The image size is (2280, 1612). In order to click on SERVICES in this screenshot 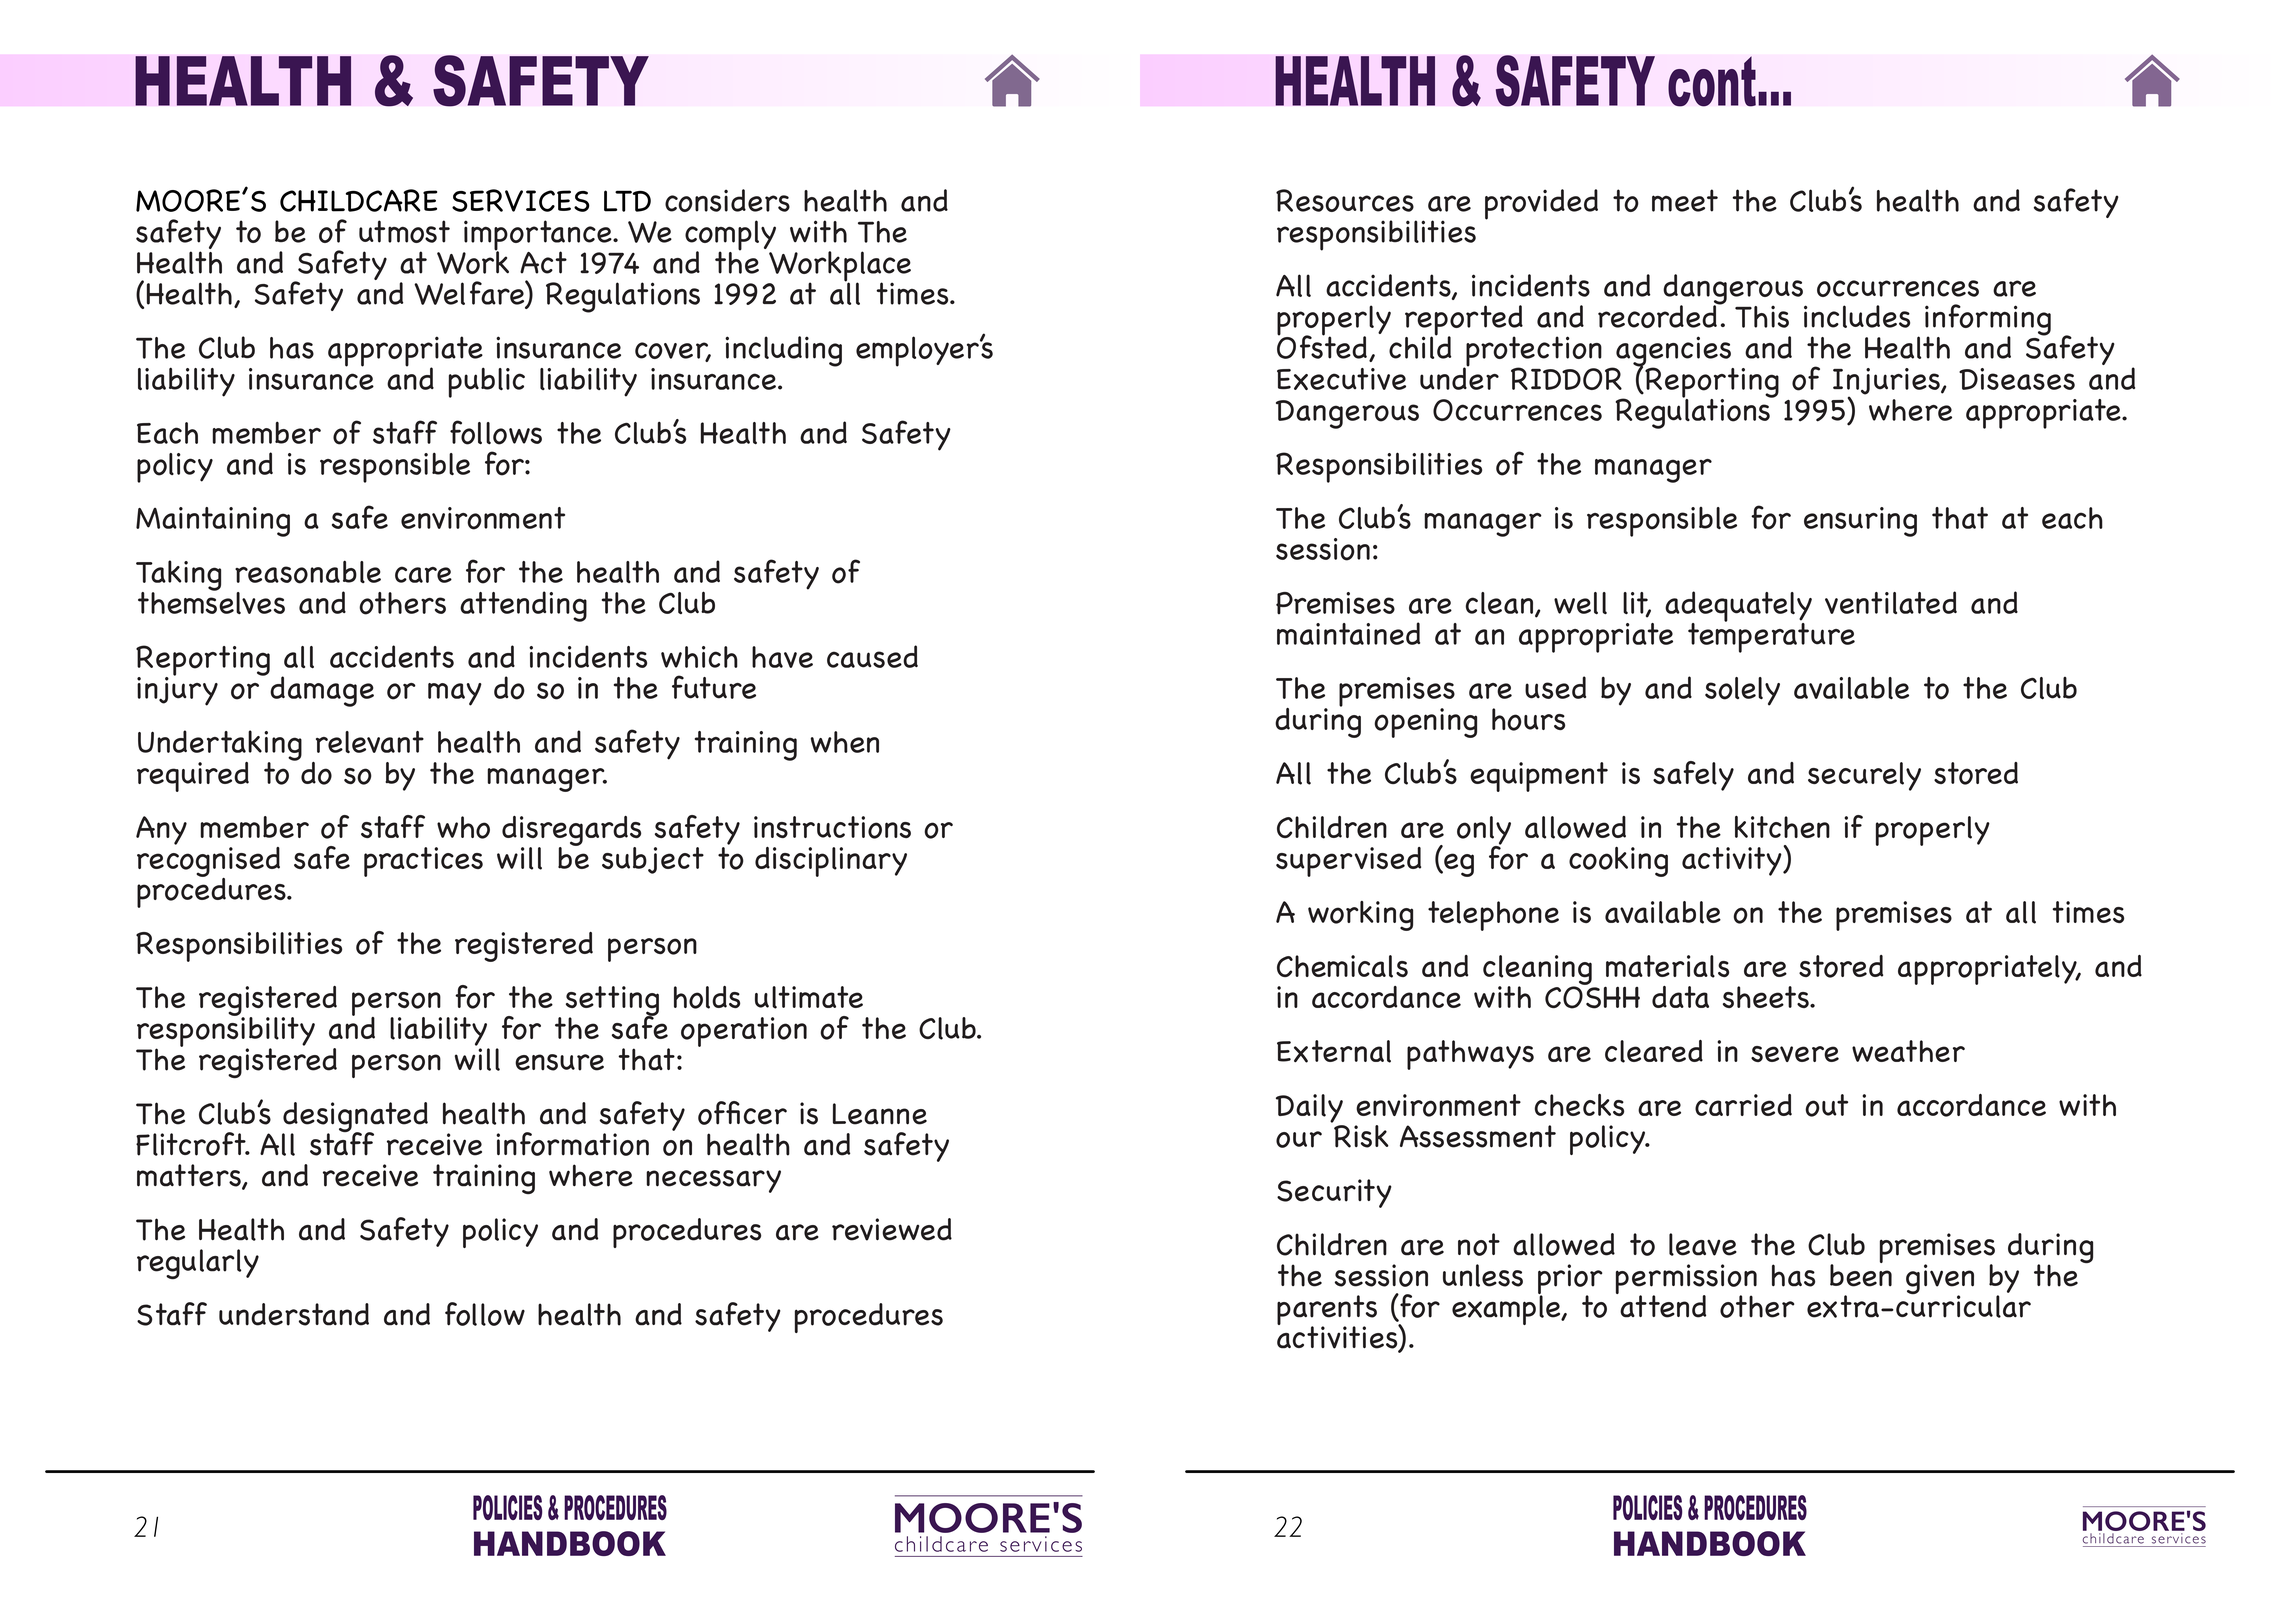, I will do `click(521, 200)`.
